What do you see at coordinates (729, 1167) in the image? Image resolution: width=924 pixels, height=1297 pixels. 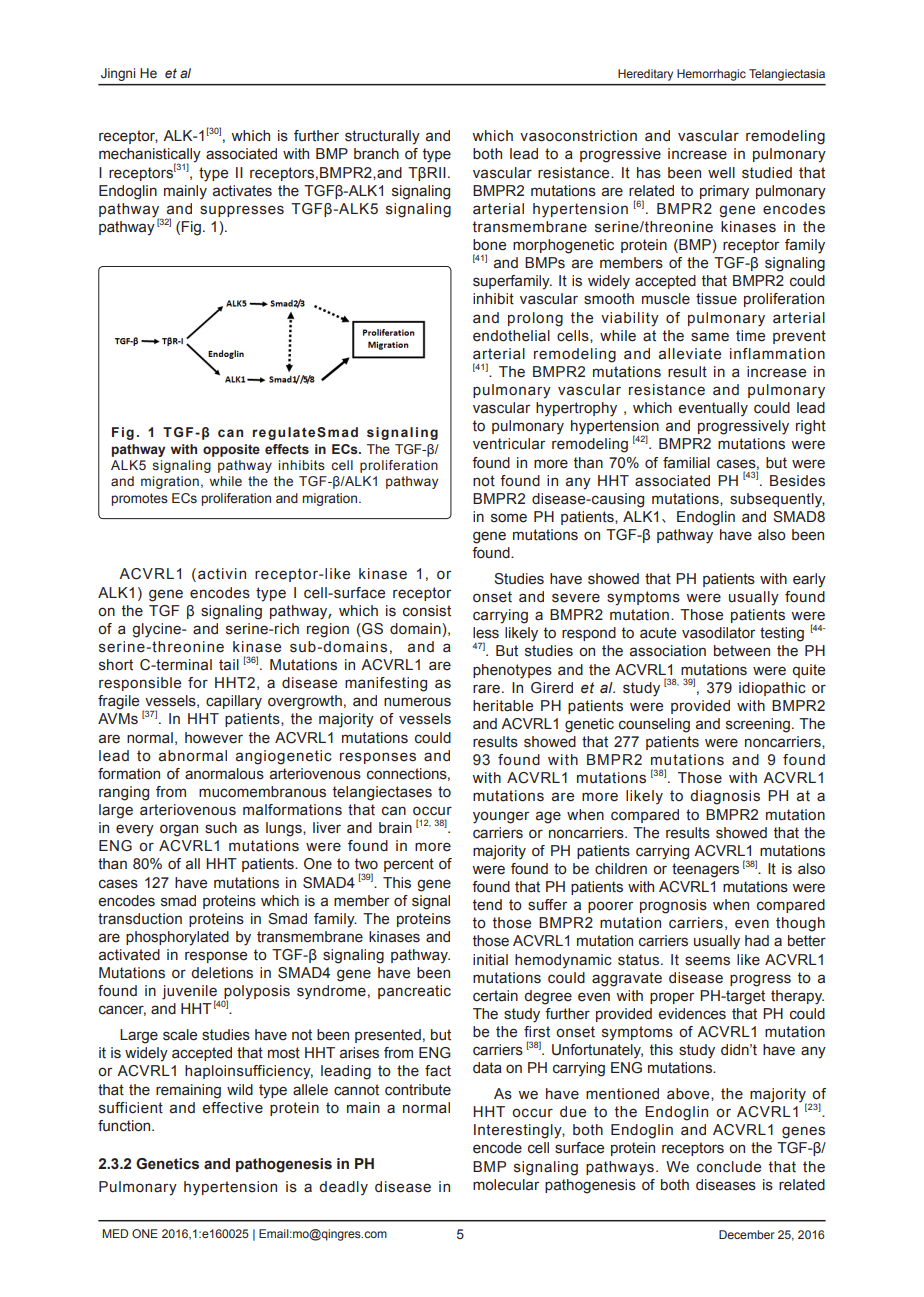 I see `conclude` at bounding box center [729, 1167].
